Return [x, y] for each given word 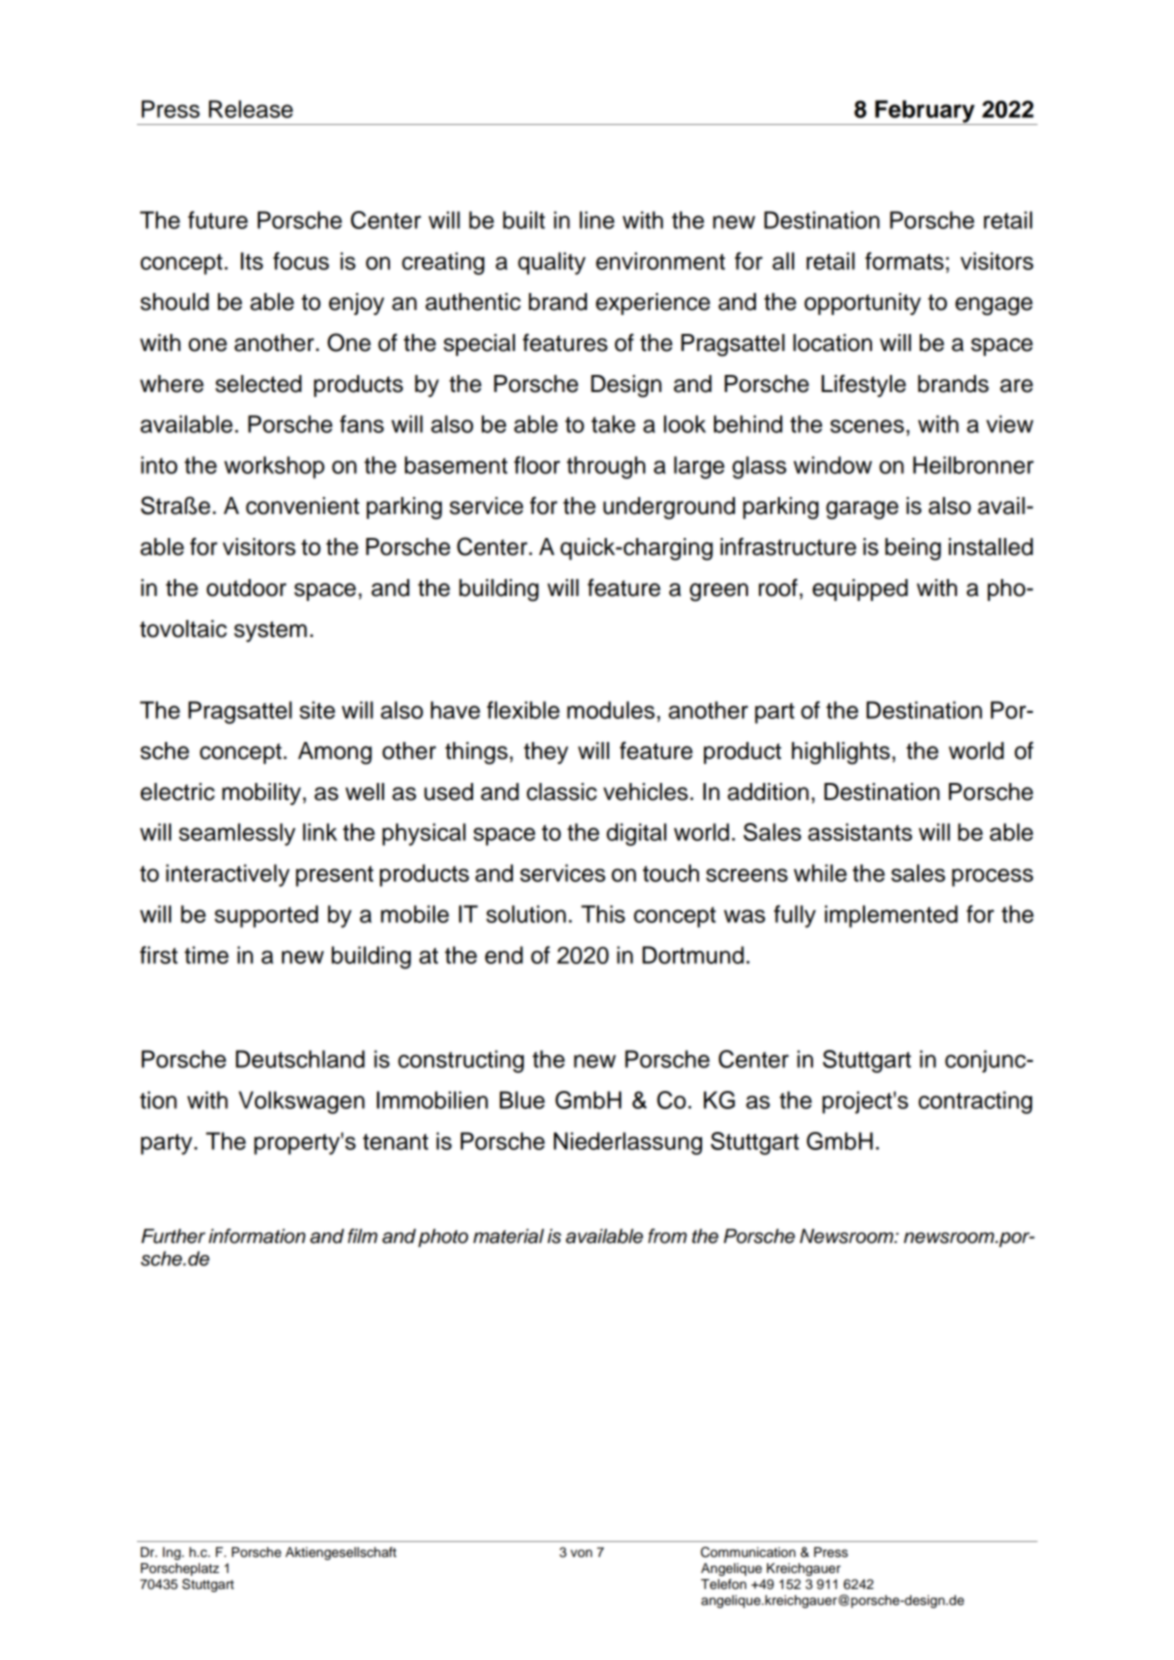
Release [251, 109]
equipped [860, 590]
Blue [522, 1100]
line [597, 220]
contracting [975, 1102]
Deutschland [300, 1059]
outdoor [246, 588]
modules [611, 710]
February [925, 112]
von [581, 1553]
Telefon [723, 1584]
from [667, 1236]
